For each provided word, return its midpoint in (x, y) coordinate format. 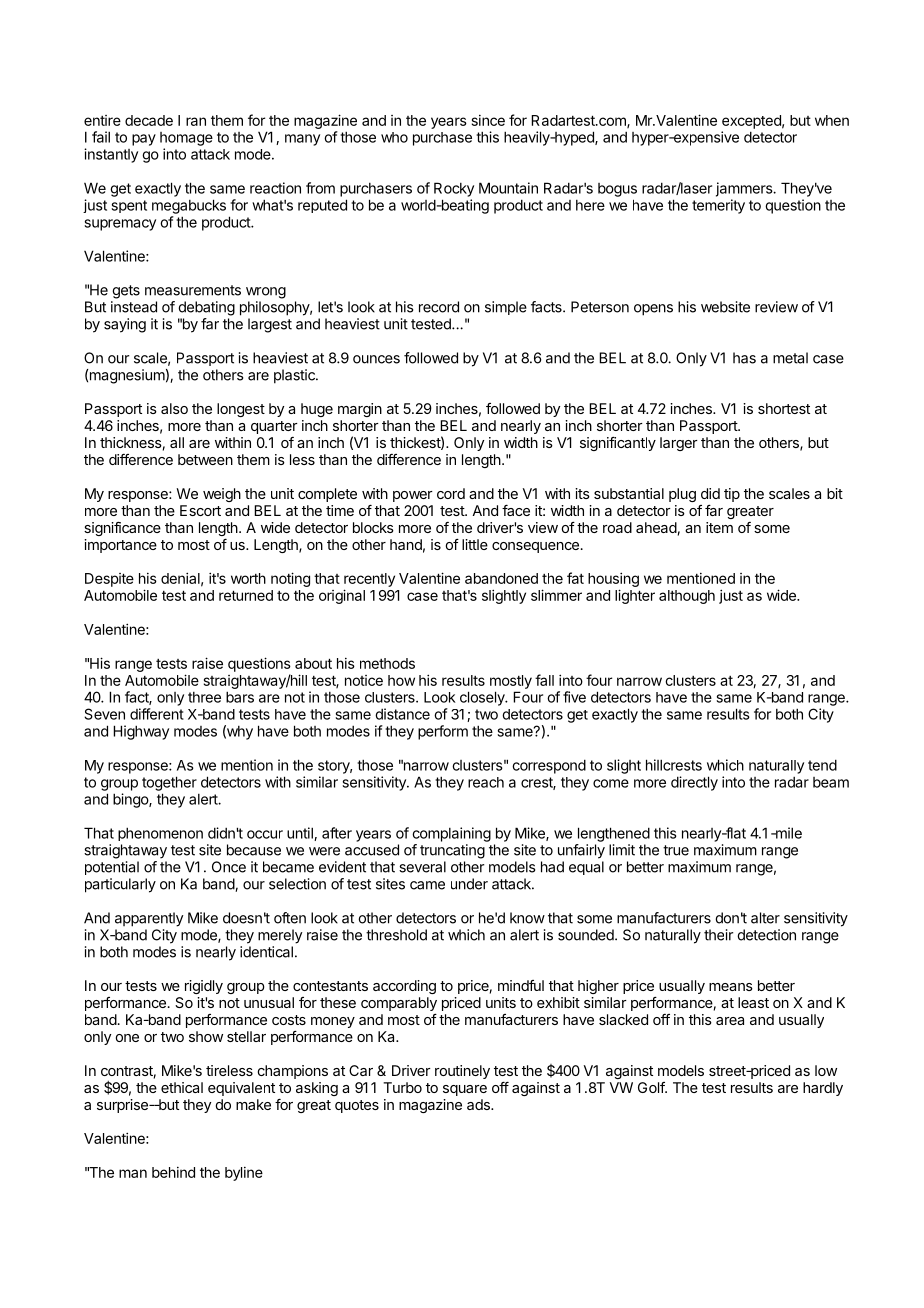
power (413, 496)
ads (479, 1104)
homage (186, 139)
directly (694, 783)
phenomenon (160, 834)
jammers (745, 189)
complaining (451, 834)
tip (732, 495)
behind (173, 1172)
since (488, 120)
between (205, 459)
